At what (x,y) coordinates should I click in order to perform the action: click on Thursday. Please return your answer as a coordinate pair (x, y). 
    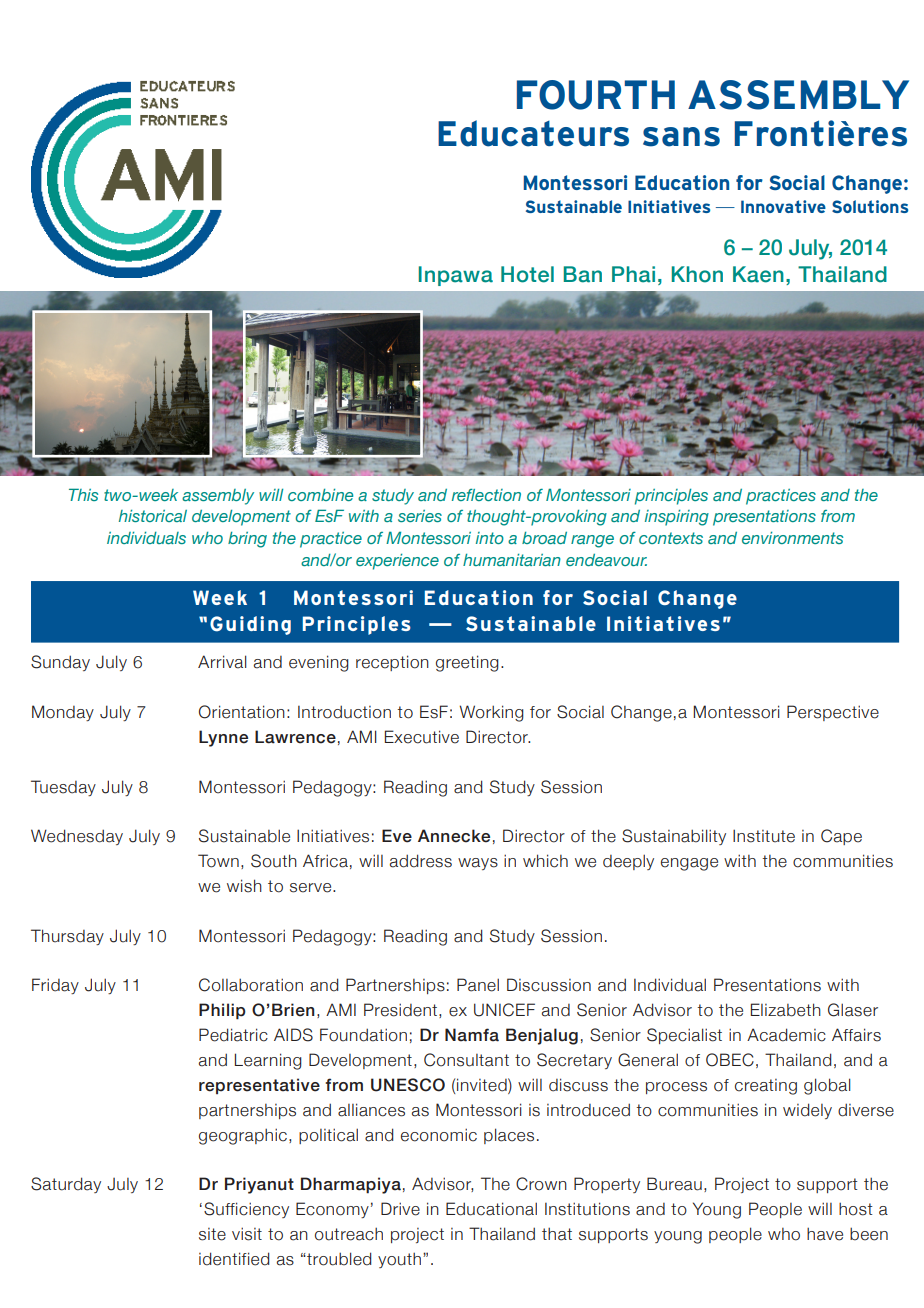
    Looking at the image, I should click on (67, 937).
